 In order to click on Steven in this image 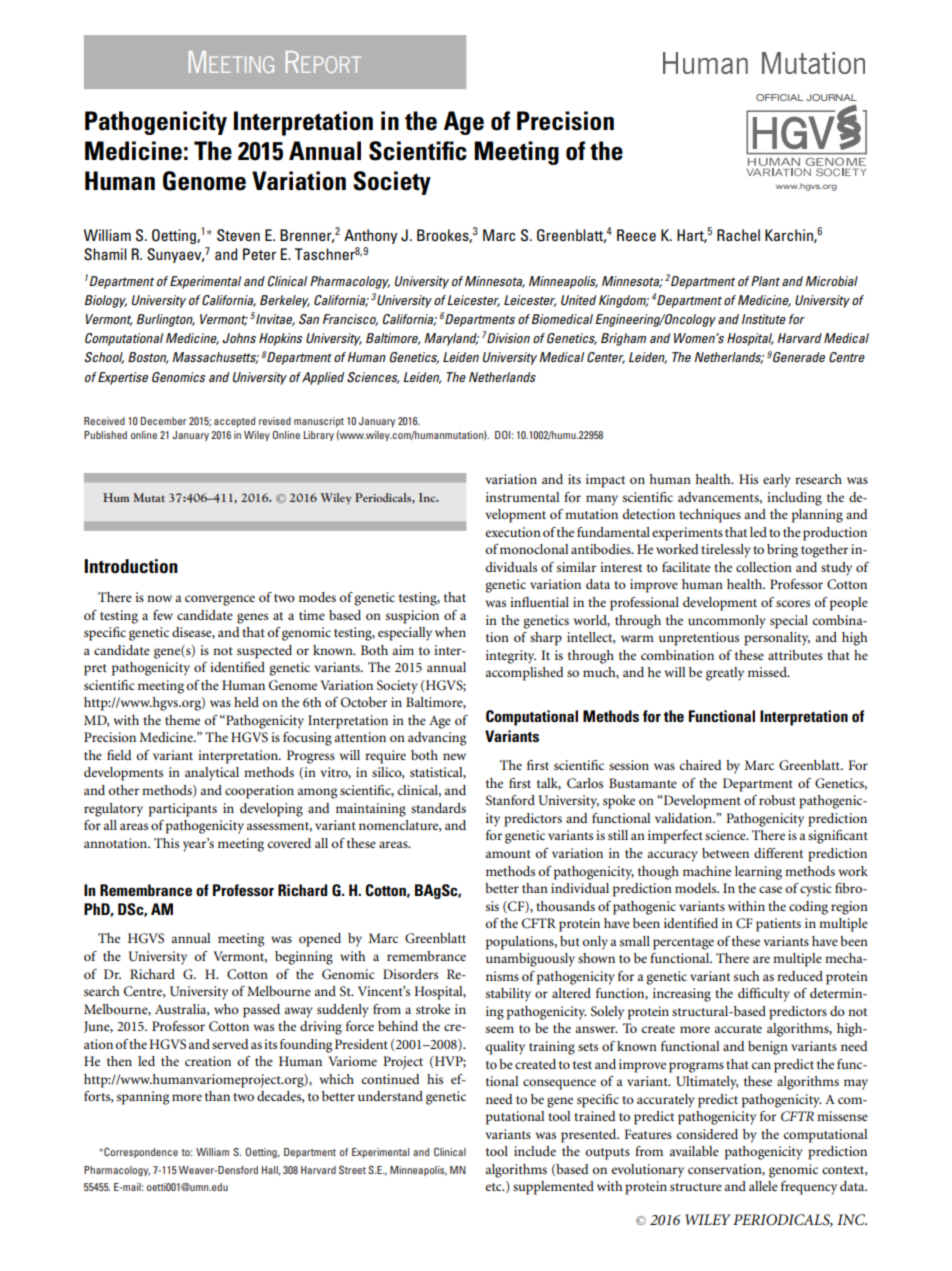, I will do `click(238, 235)`.
